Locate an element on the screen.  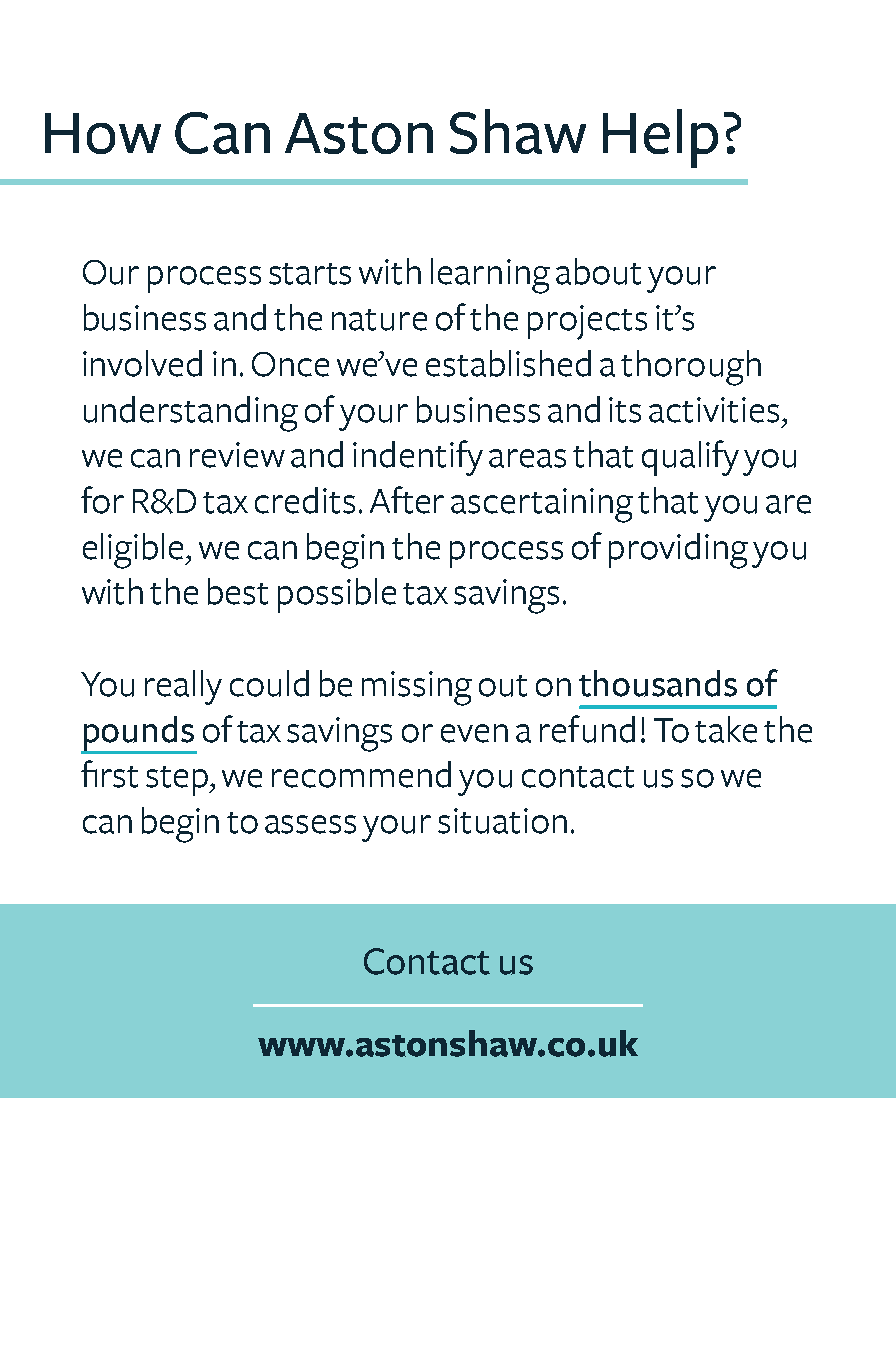
established is located at coordinates (508, 363).
